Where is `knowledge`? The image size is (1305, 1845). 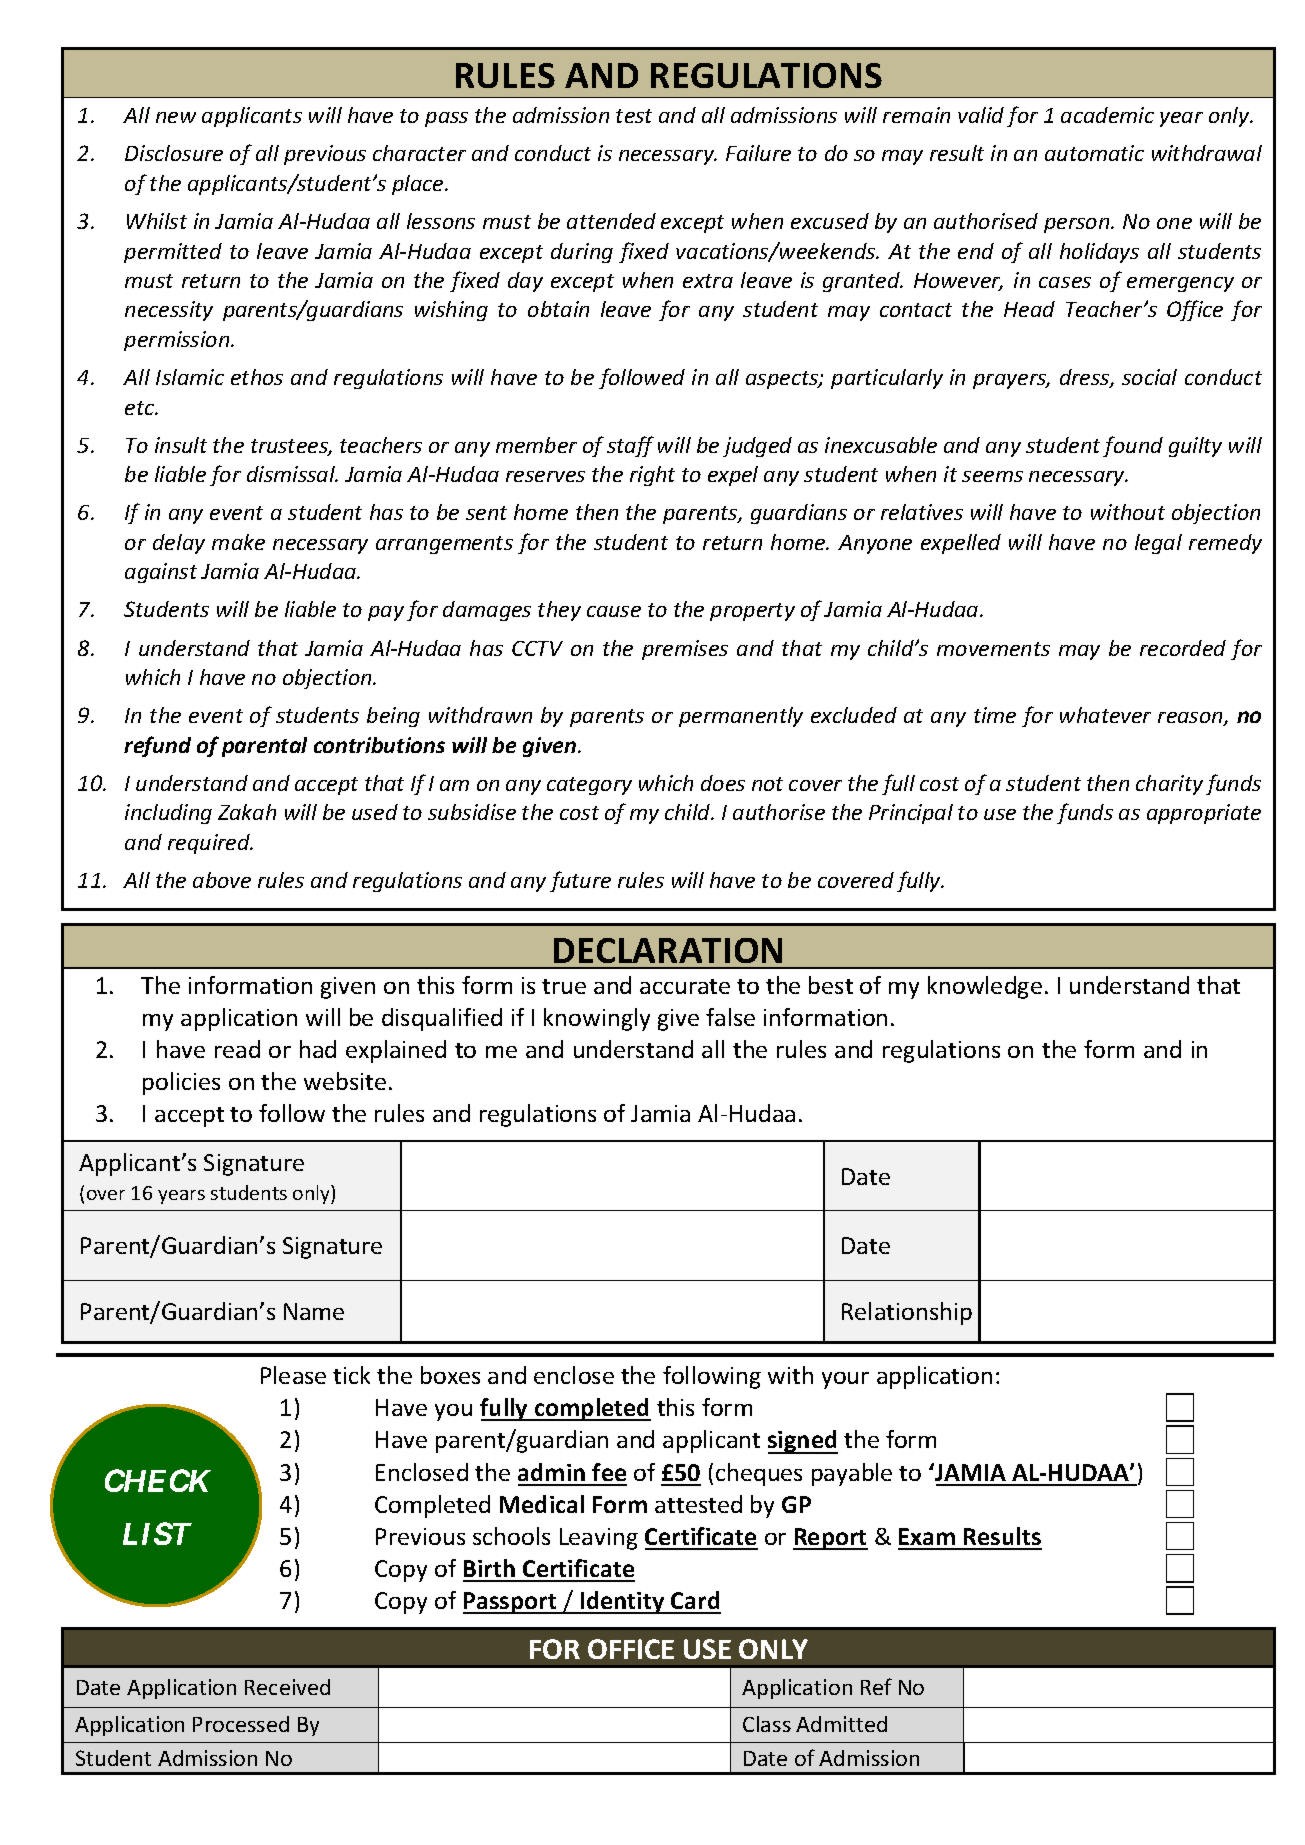 knowledge is located at coordinates (985, 987).
